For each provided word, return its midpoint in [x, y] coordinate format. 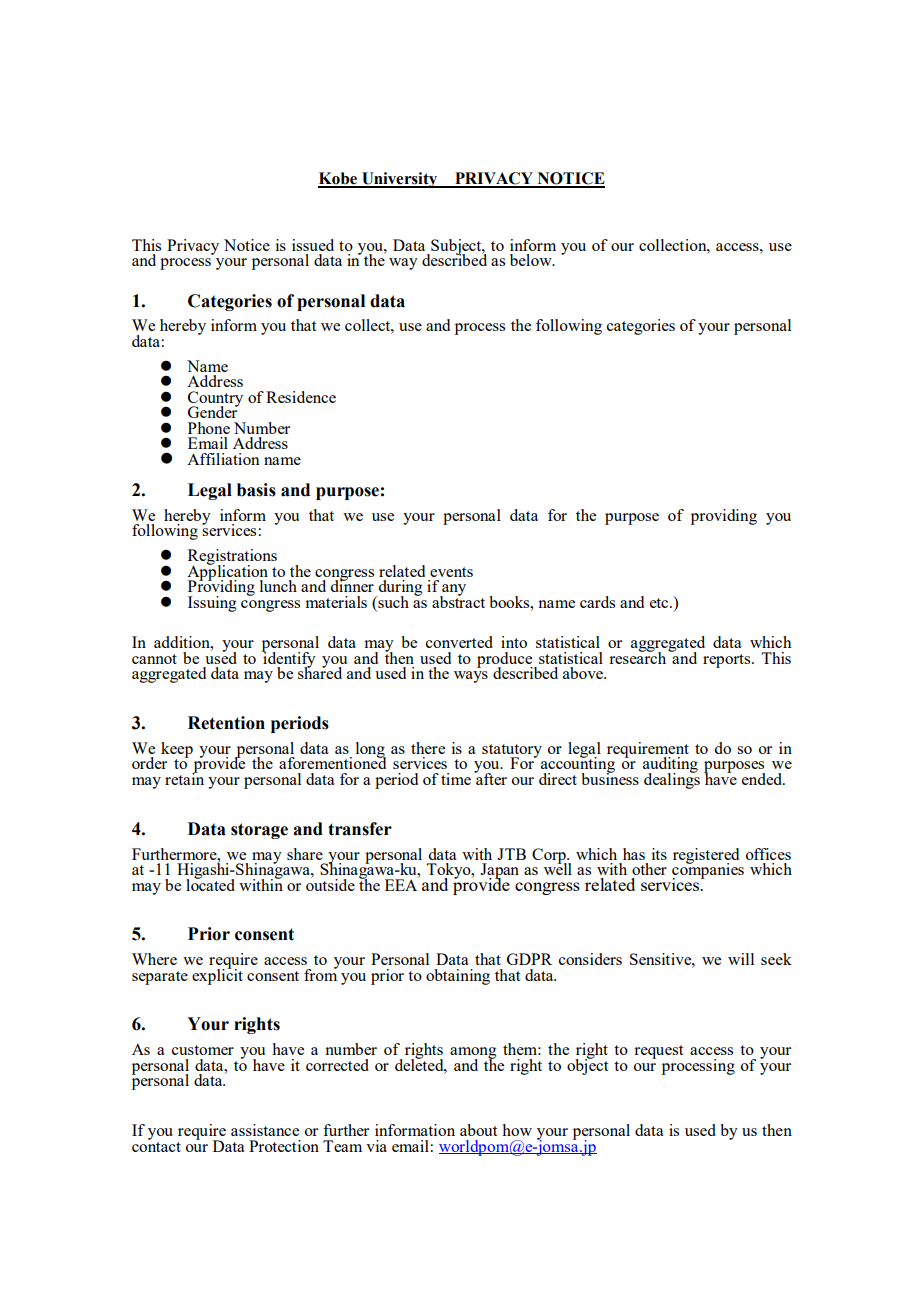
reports [728, 661]
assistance [265, 1130]
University [400, 180]
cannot [154, 659]
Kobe [338, 179]
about [478, 1130]
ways [471, 677]
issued [313, 245]
